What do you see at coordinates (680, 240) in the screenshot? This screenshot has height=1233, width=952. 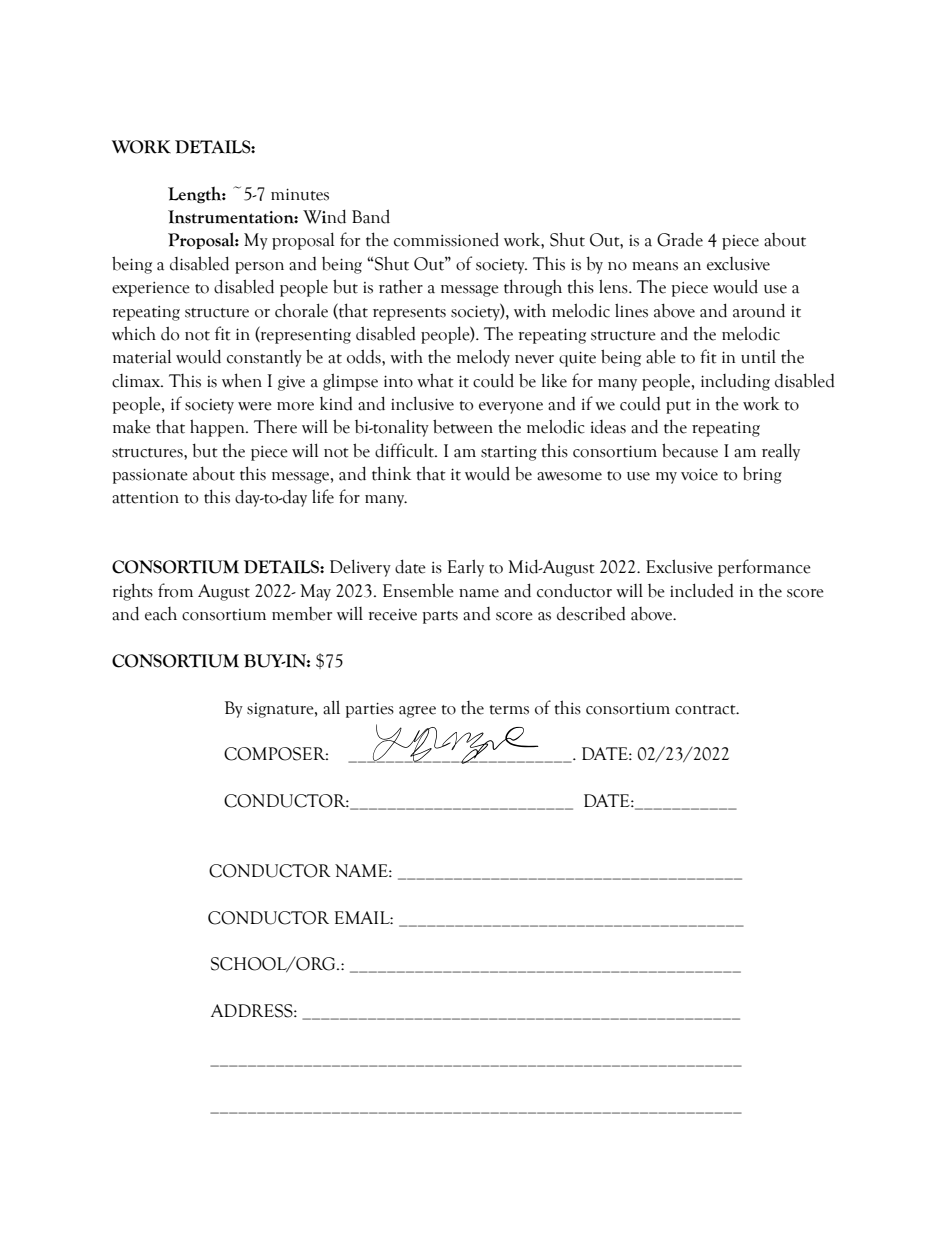 I see `Grade` at bounding box center [680, 240].
